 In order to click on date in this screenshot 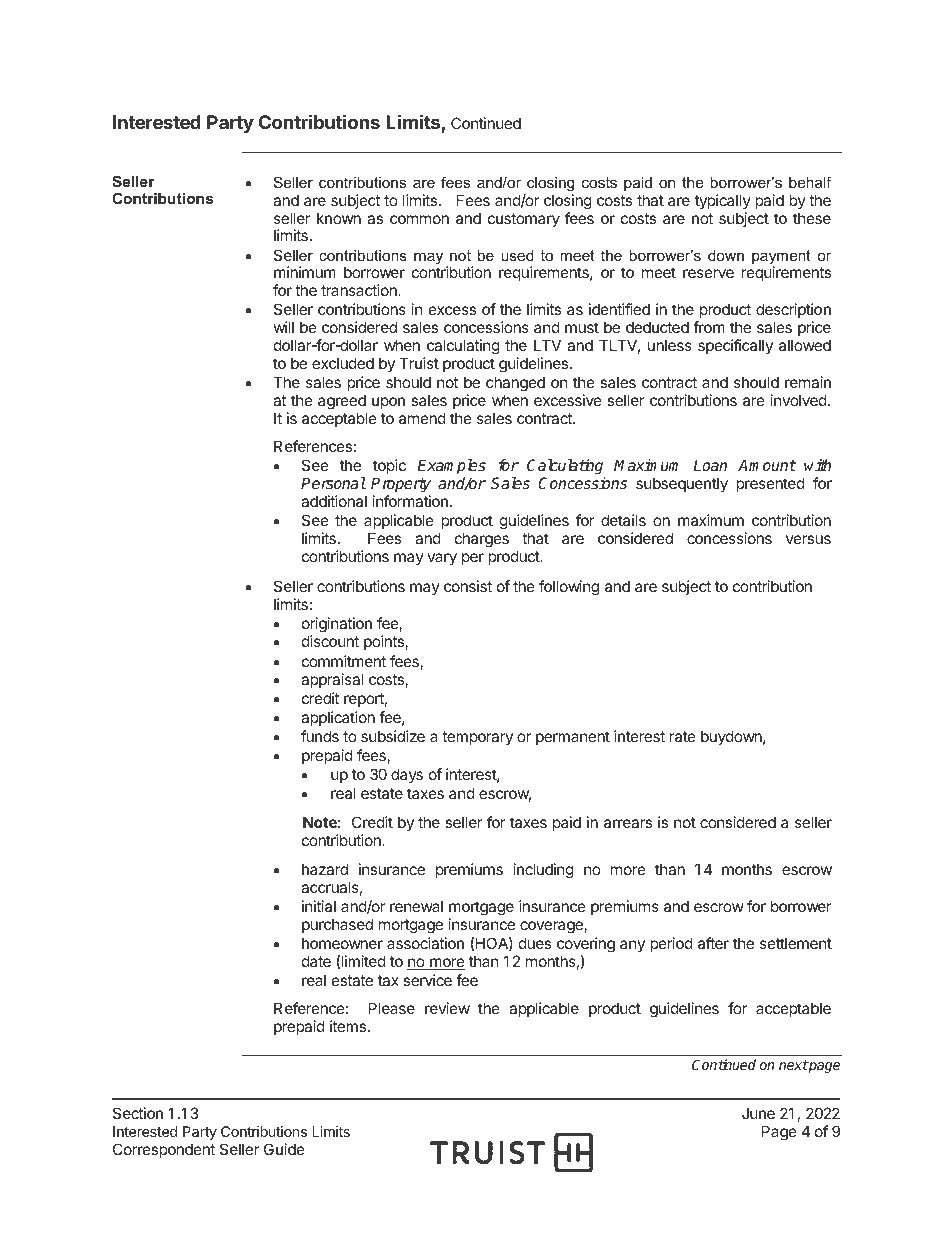, I will do `click(316, 961)`.
